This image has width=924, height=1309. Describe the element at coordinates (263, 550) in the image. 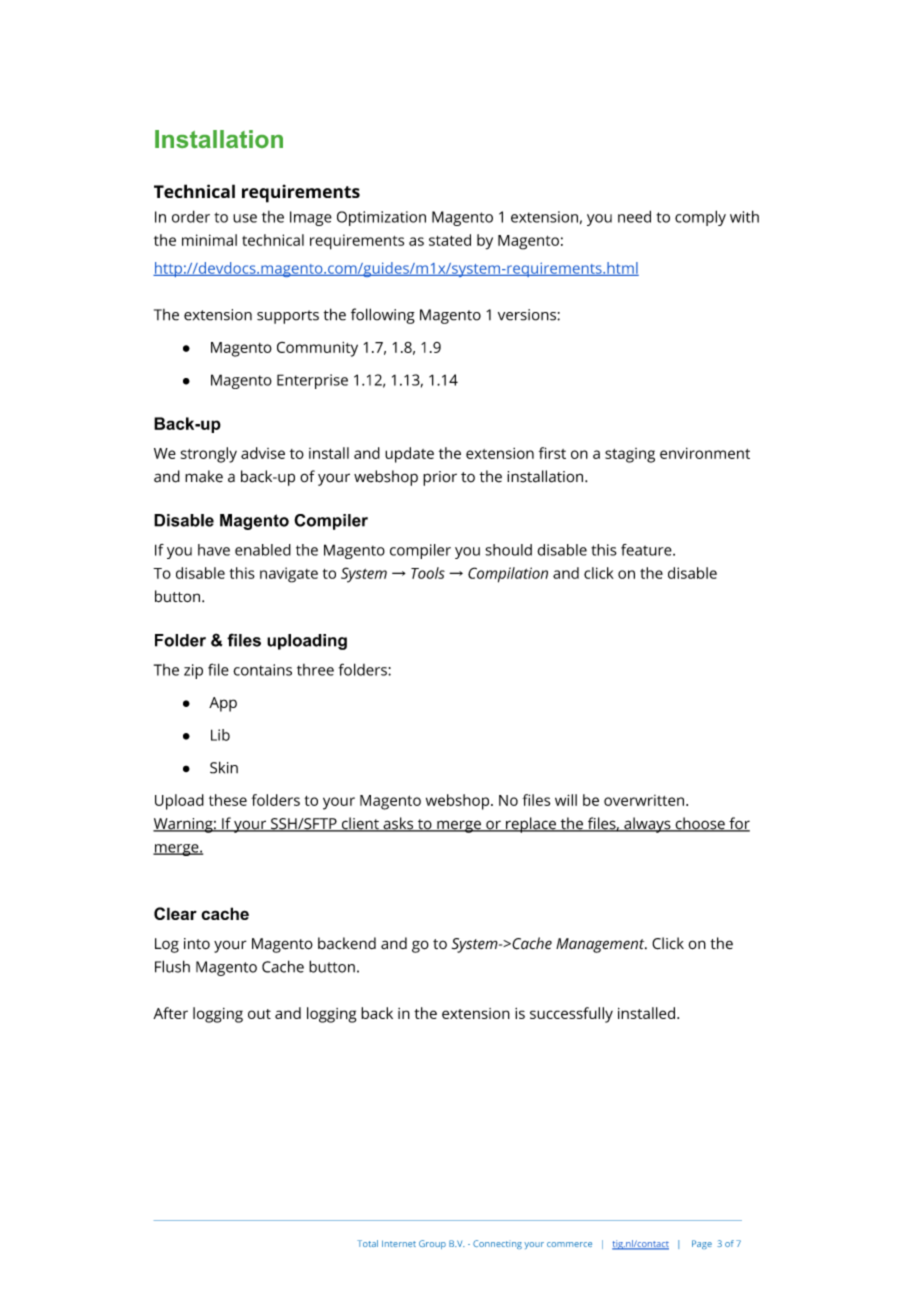

I see `enabled` at that location.
